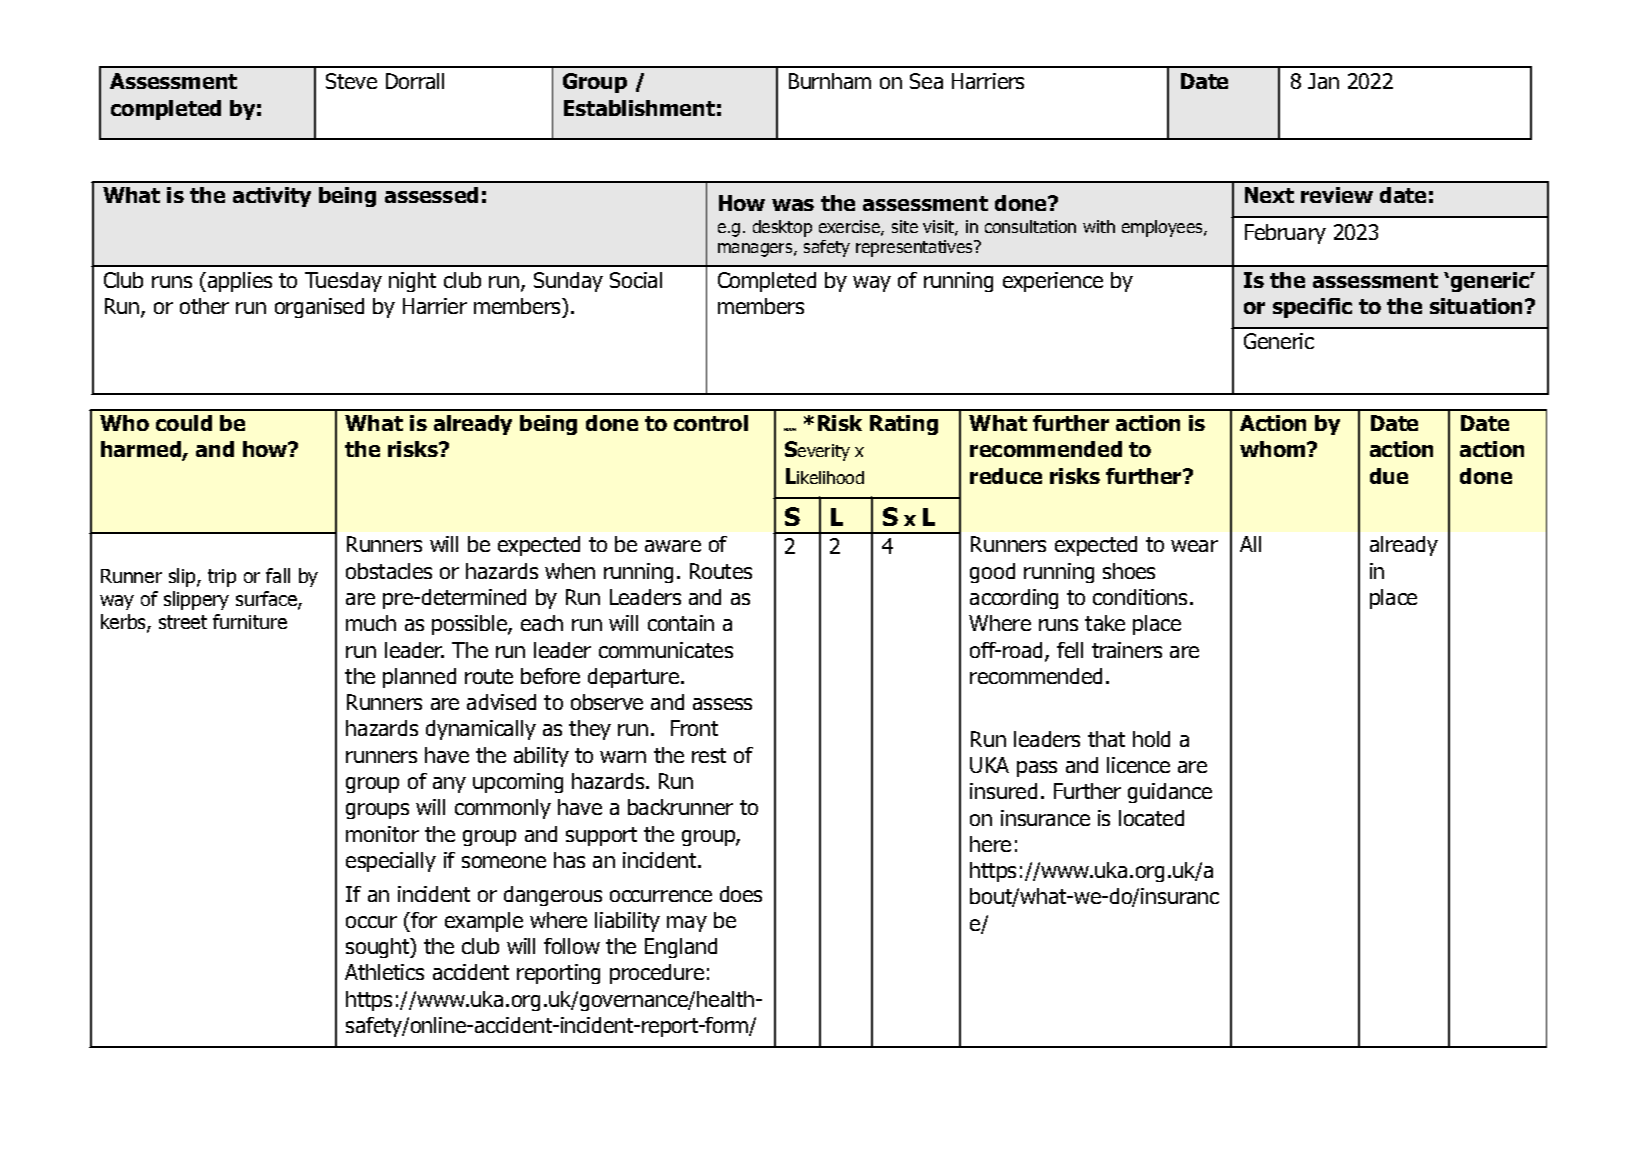  What do you see at coordinates (1274, 449) in the document?
I see `whom` at bounding box center [1274, 449].
